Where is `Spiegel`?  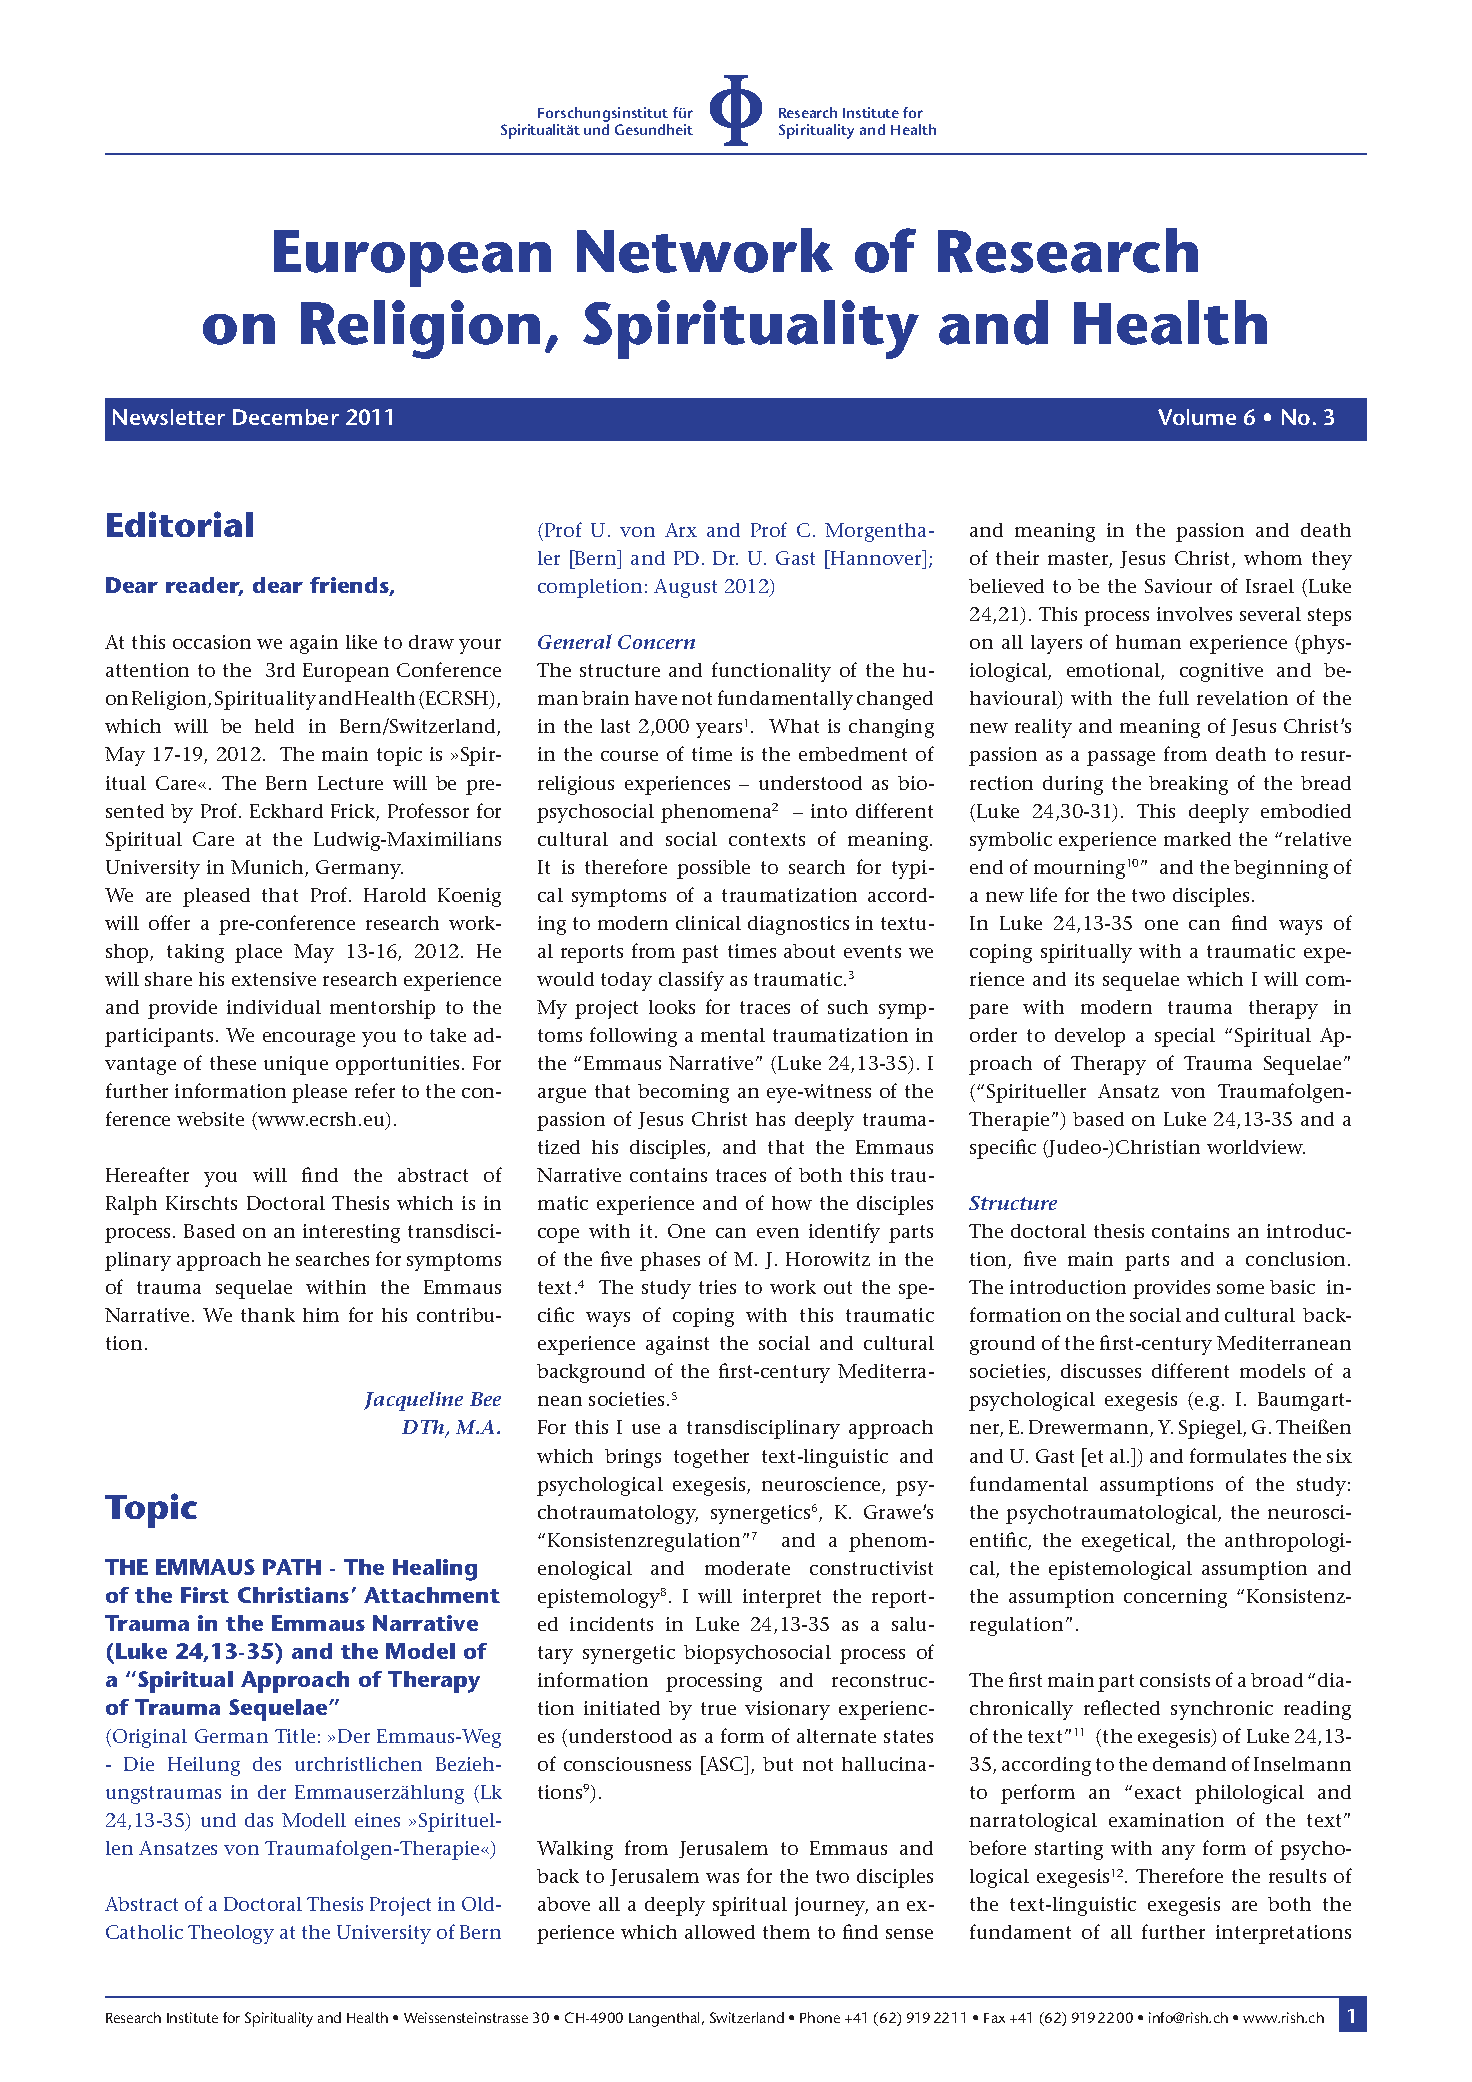 Spiegel is located at coordinates (1211, 1429).
